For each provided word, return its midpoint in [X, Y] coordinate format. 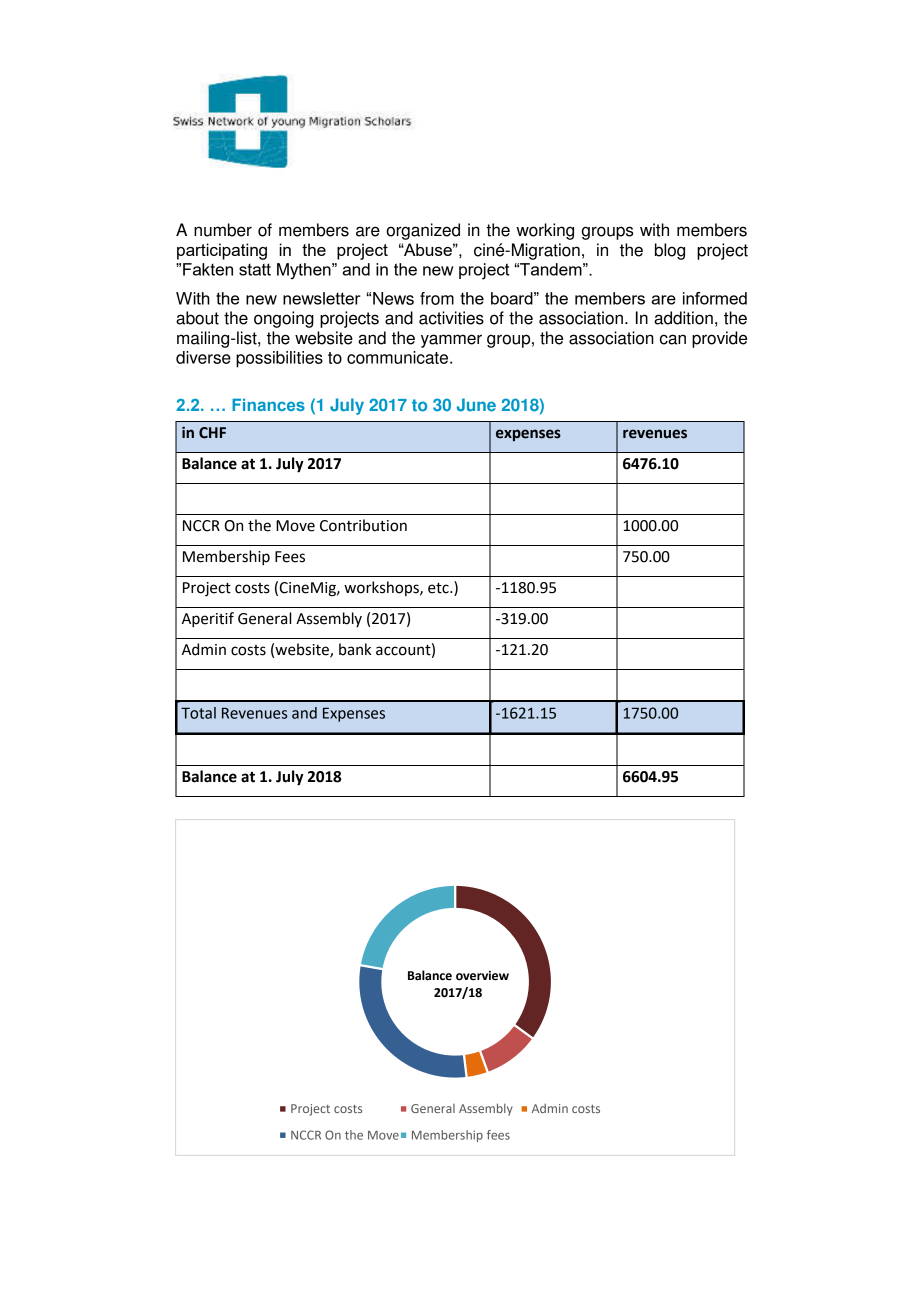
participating [222, 251]
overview [482, 976]
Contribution [363, 525]
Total [198, 713]
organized [423, 231]
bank [355, 649]
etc [439, 588]
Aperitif [208, 620]
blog [670, 251]
